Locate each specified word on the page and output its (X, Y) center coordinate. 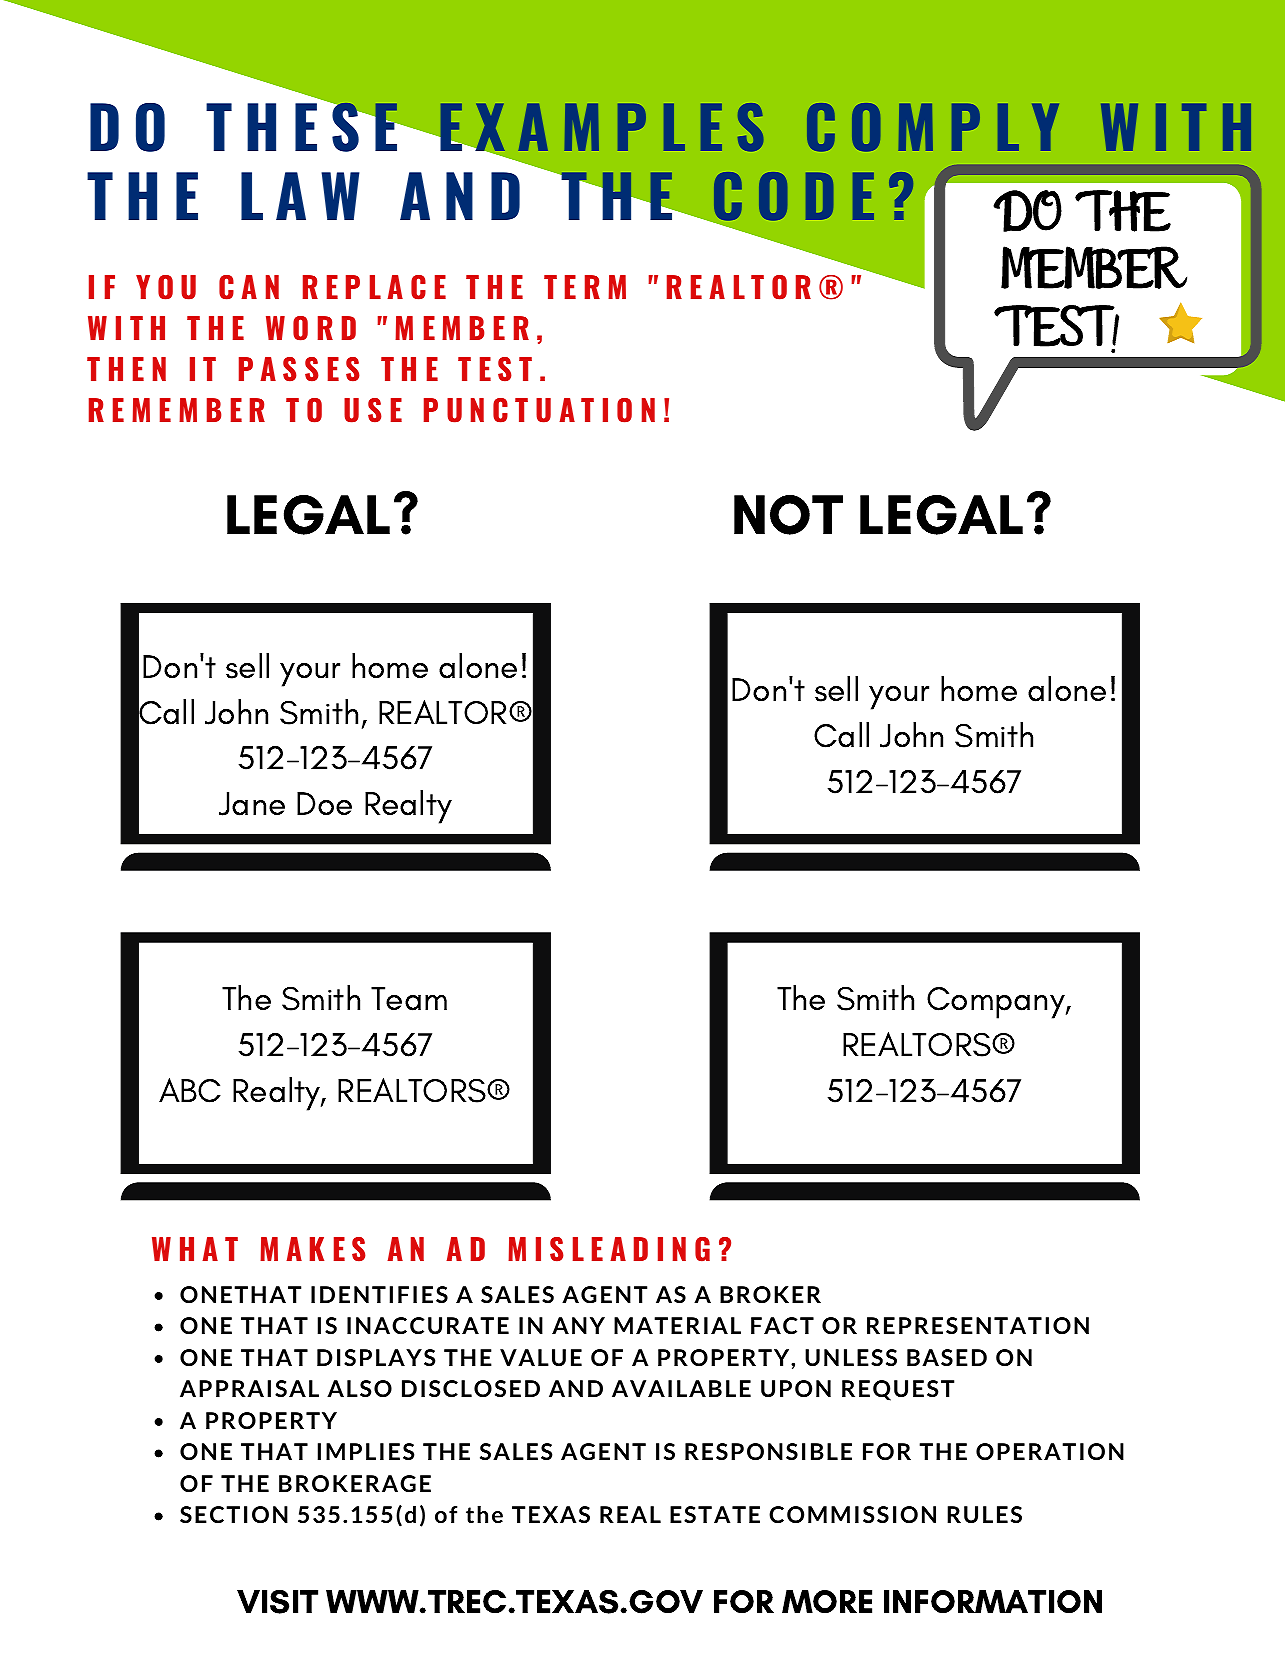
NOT (788, 515)
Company (997, 1003)
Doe (324, 803)
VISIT (277, 1602)
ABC (190, 1090)
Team (409, 999)
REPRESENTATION (978, 1325)
